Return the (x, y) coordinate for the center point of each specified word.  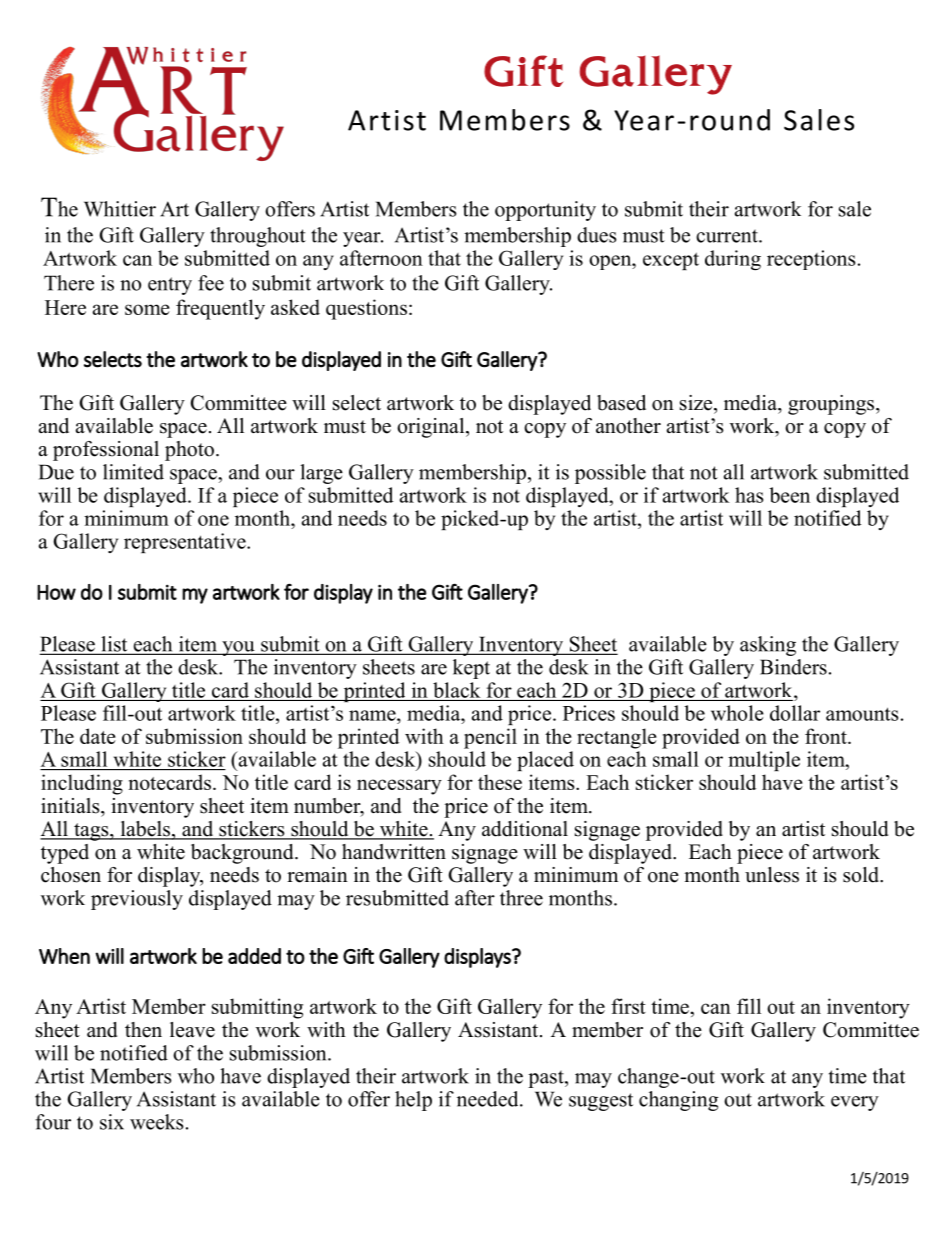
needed (489, 1099)
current (728, 236)
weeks (157, 1122)
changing (679, 1101)
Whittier (120, 209)
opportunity (545, 211)
